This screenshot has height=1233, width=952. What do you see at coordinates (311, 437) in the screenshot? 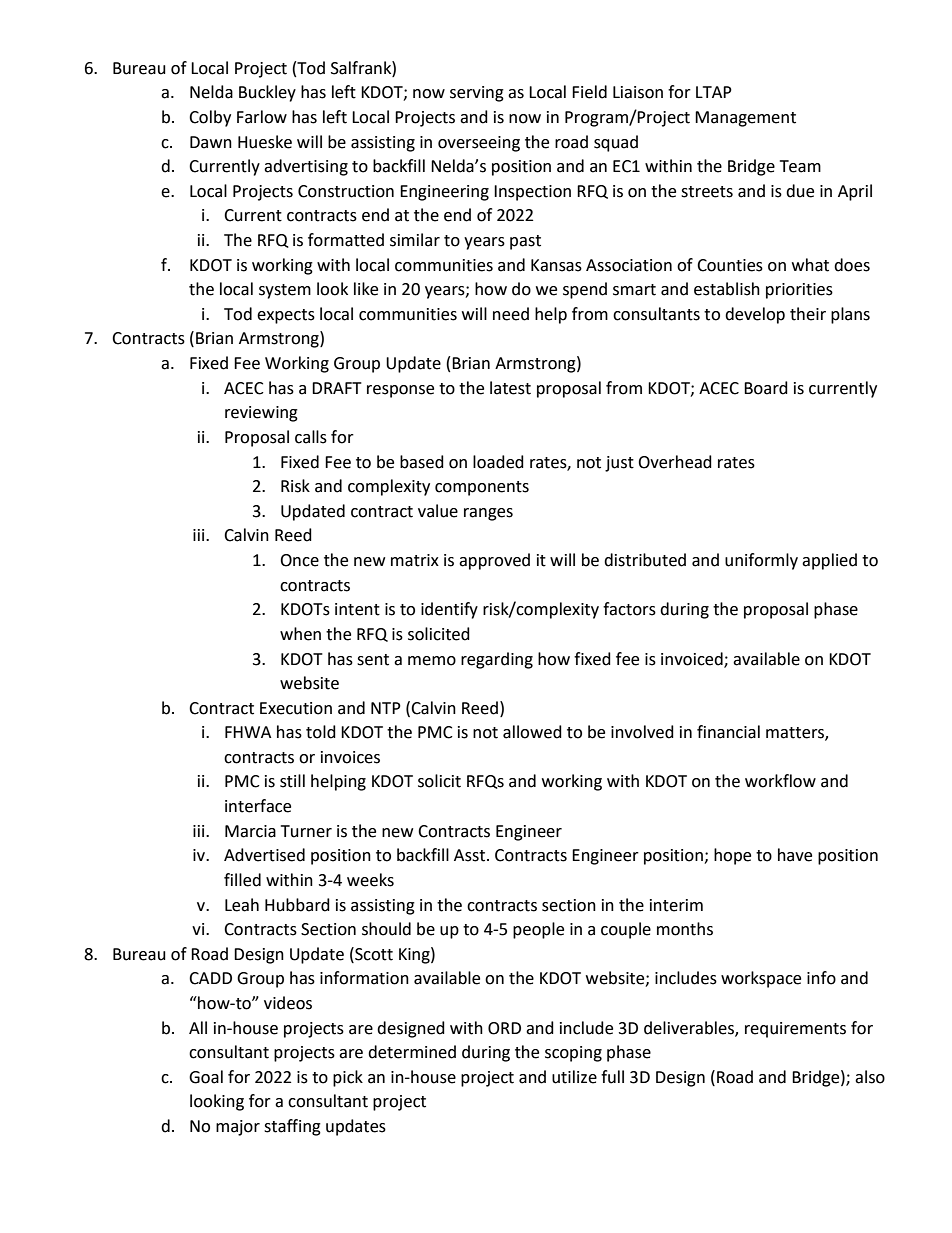
I see `calls` at bounding box center [311, 437].
